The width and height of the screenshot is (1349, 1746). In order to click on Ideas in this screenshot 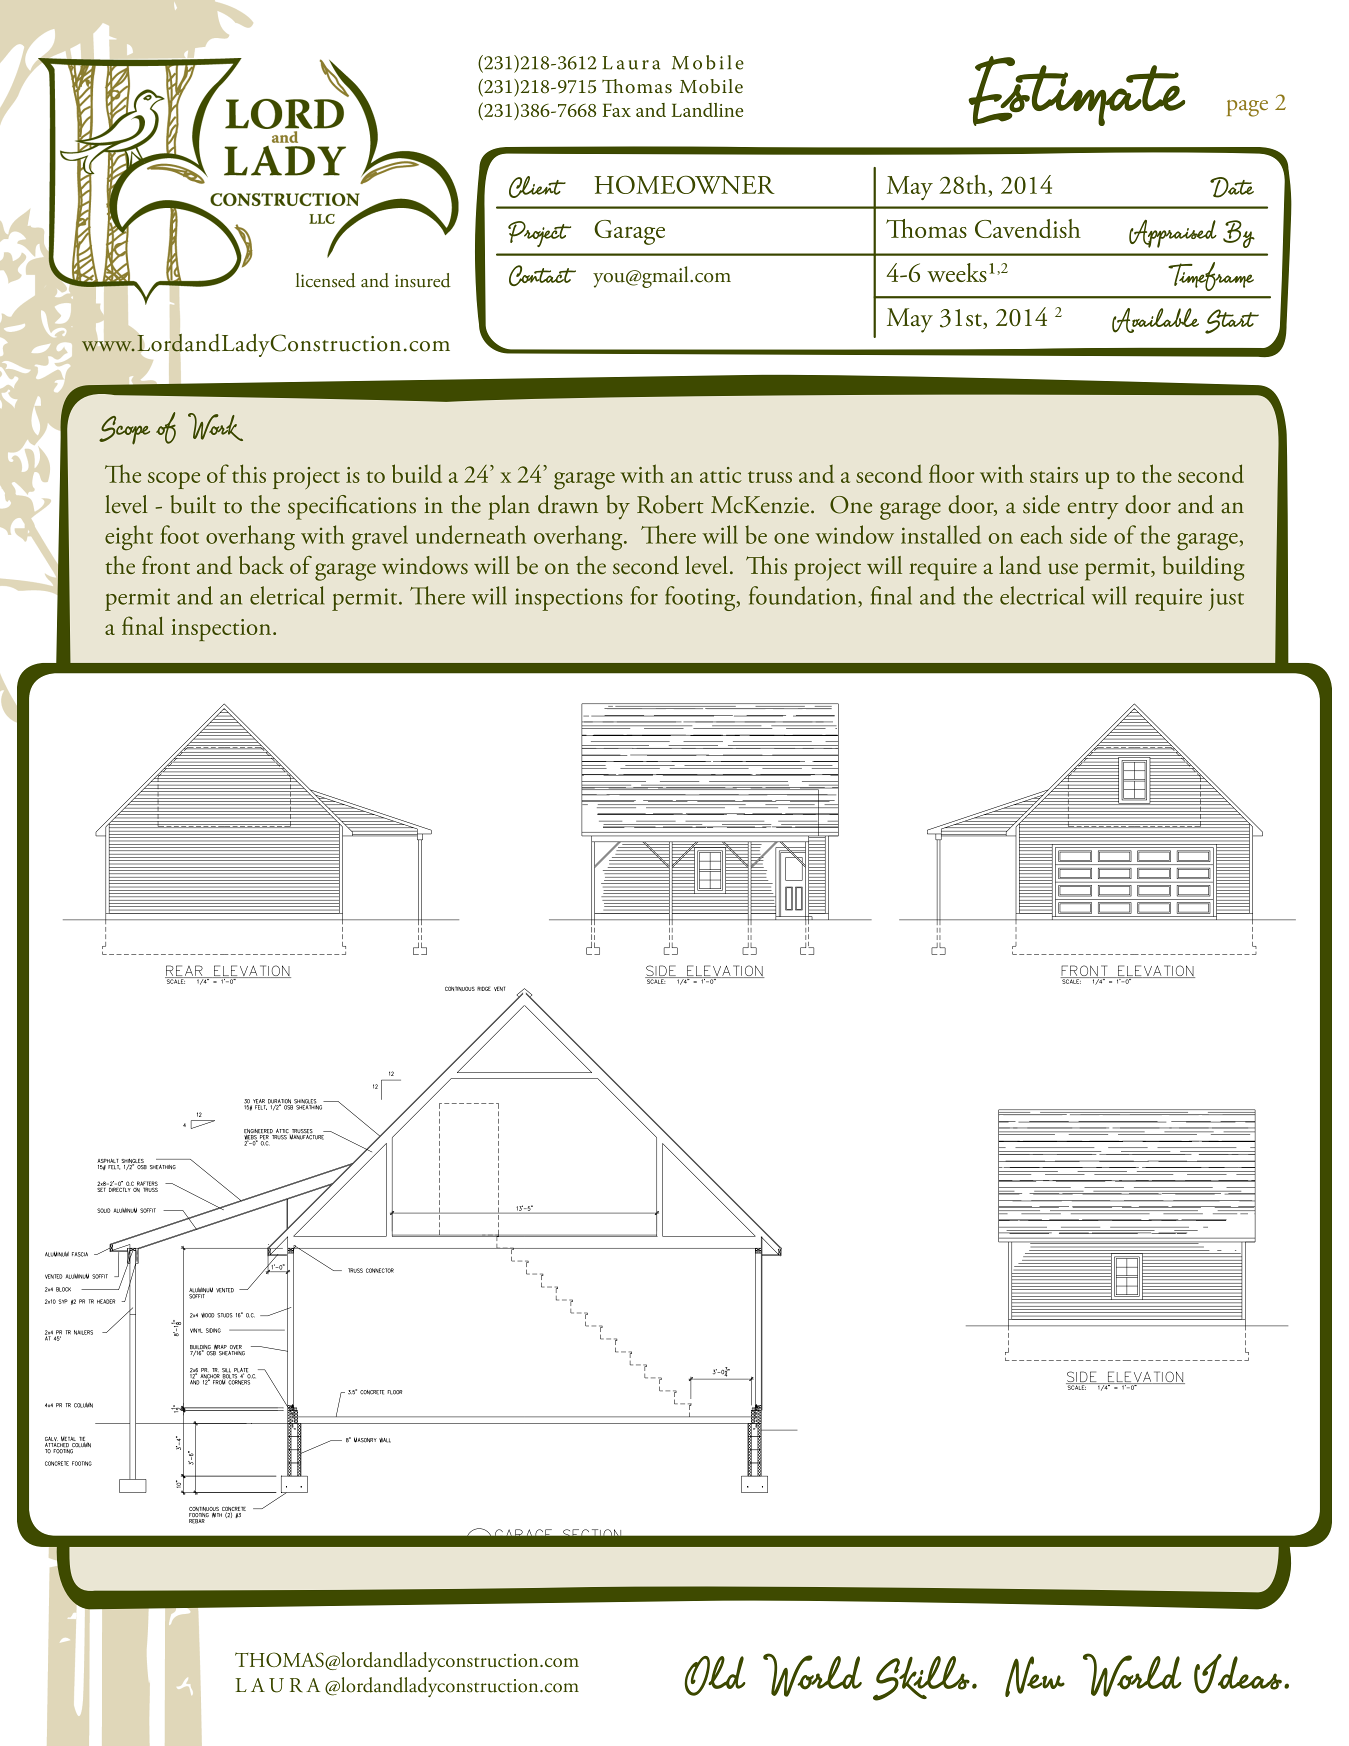, I will do `click(1239, 1674)`.
